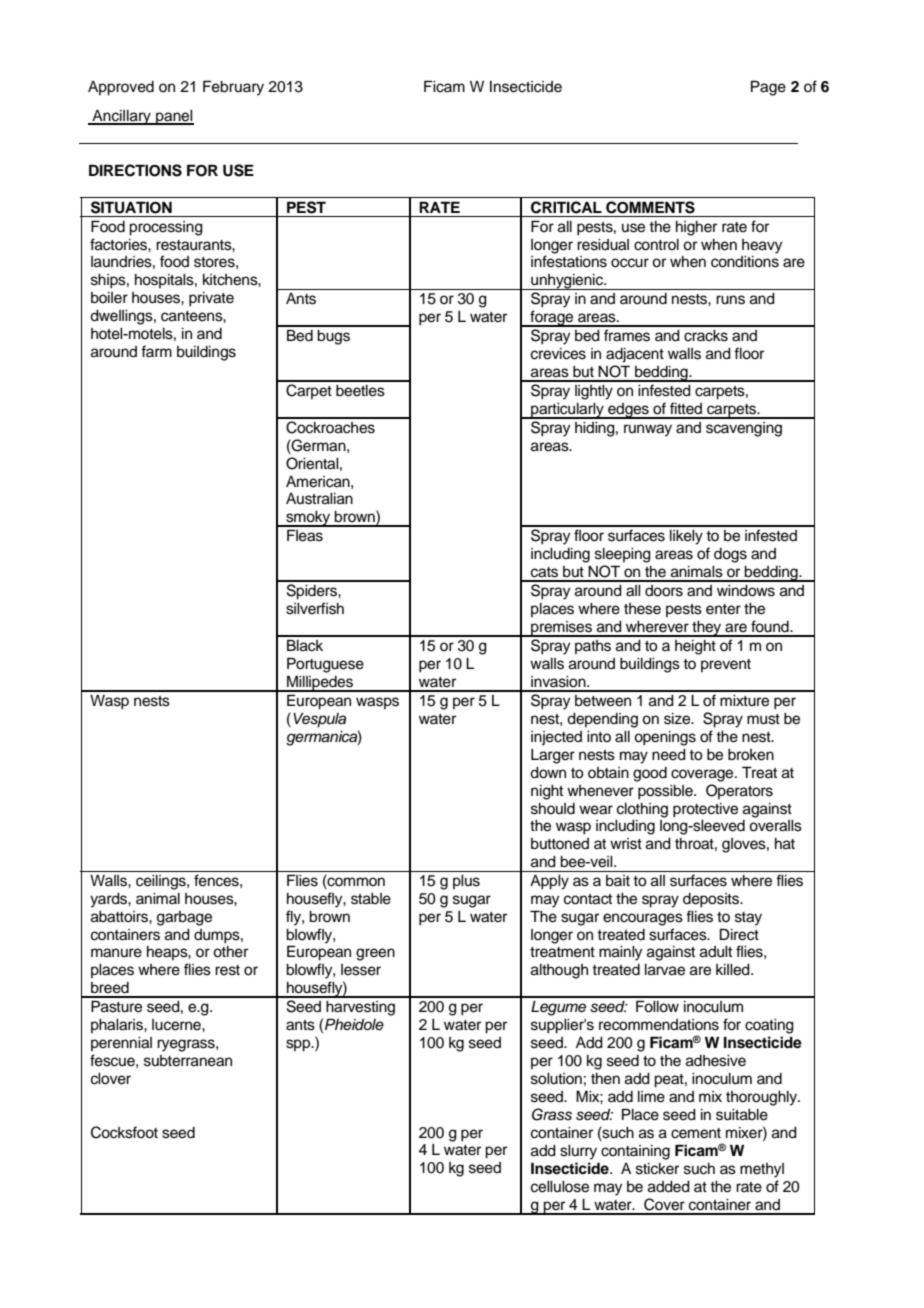 The width and height of the image is (924, 1308). I want to click on runway, so click(648, 430).
